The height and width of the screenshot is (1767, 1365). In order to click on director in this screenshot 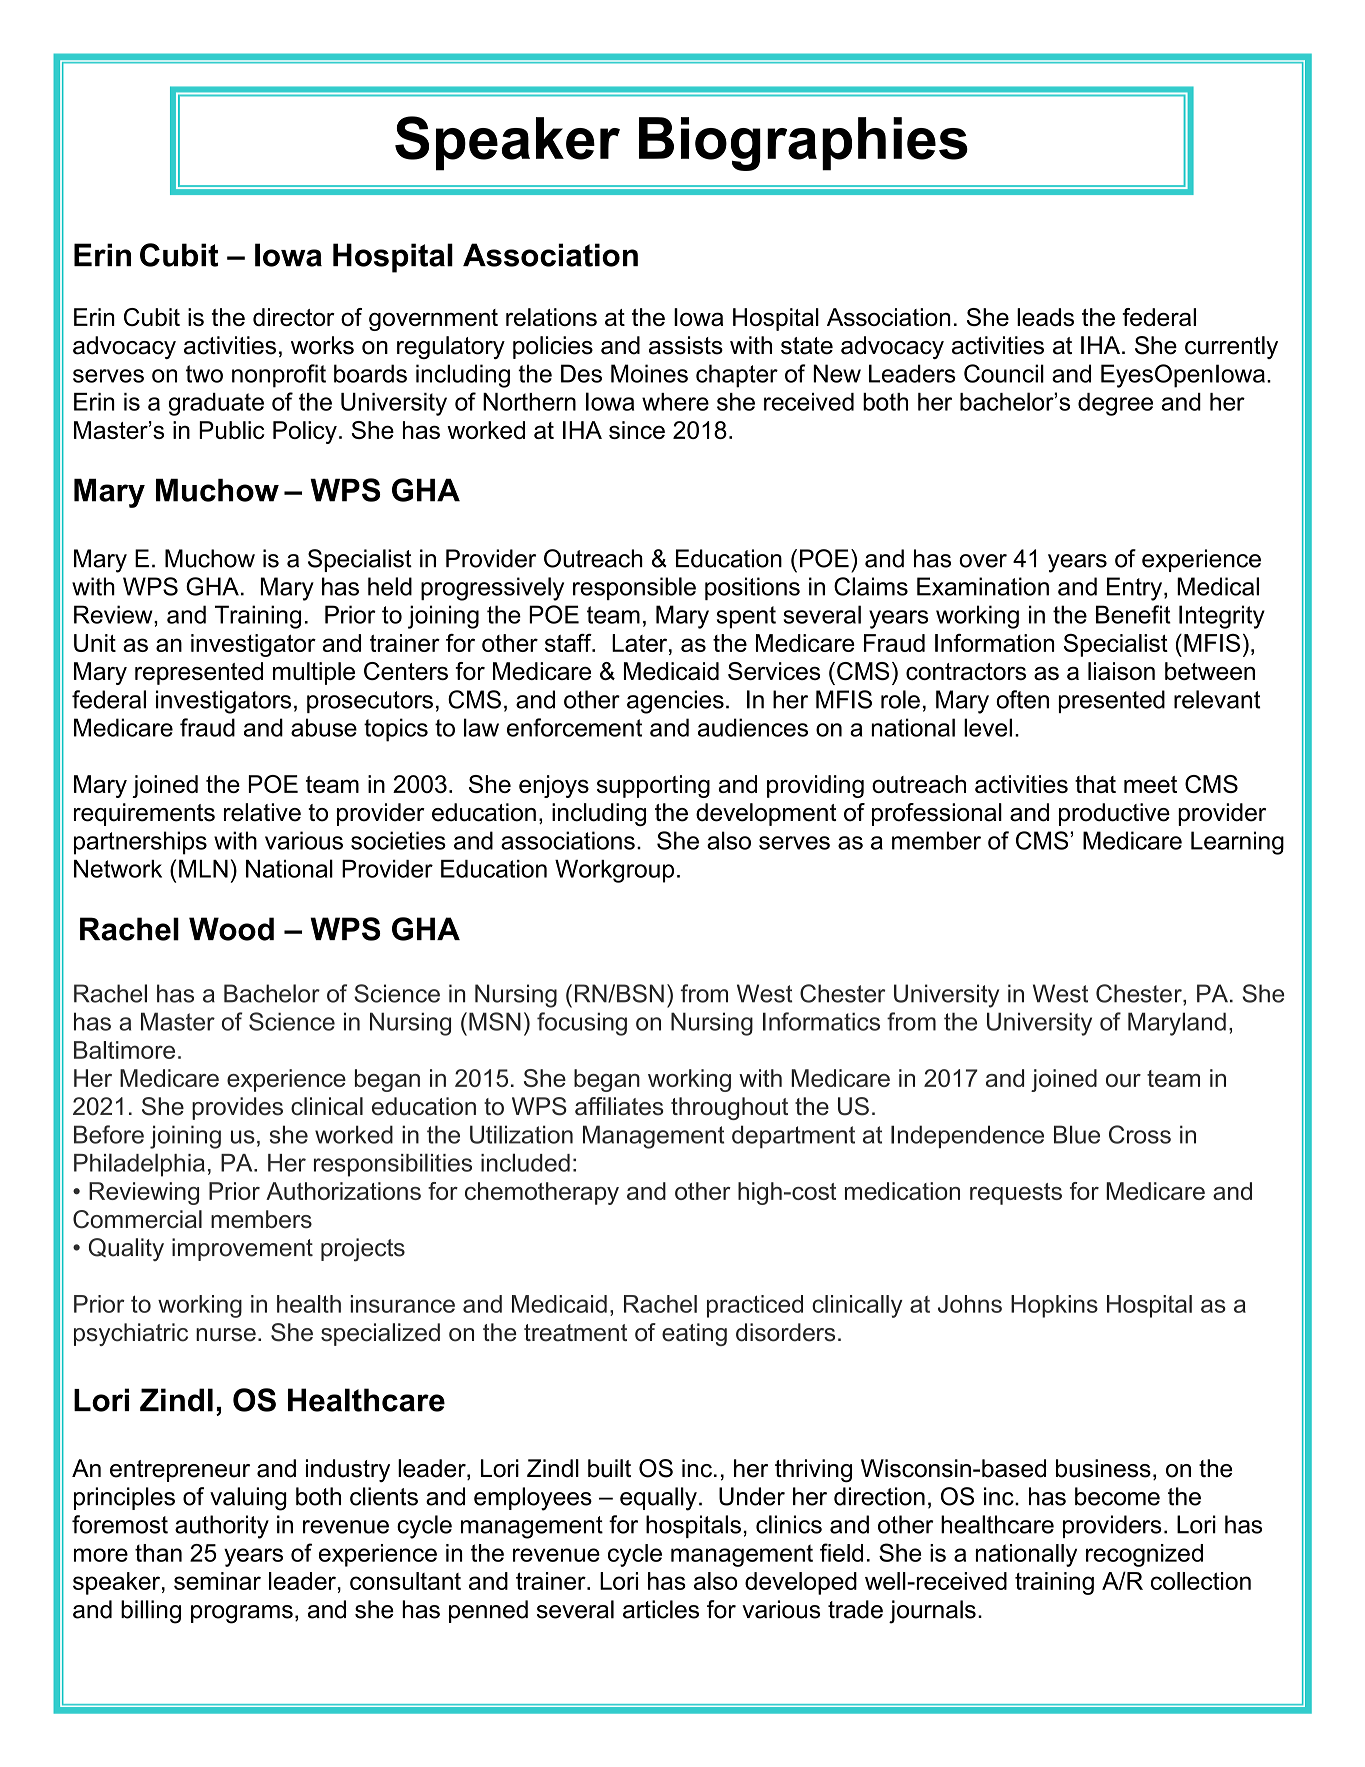, I will do `click(294, 317)`.
